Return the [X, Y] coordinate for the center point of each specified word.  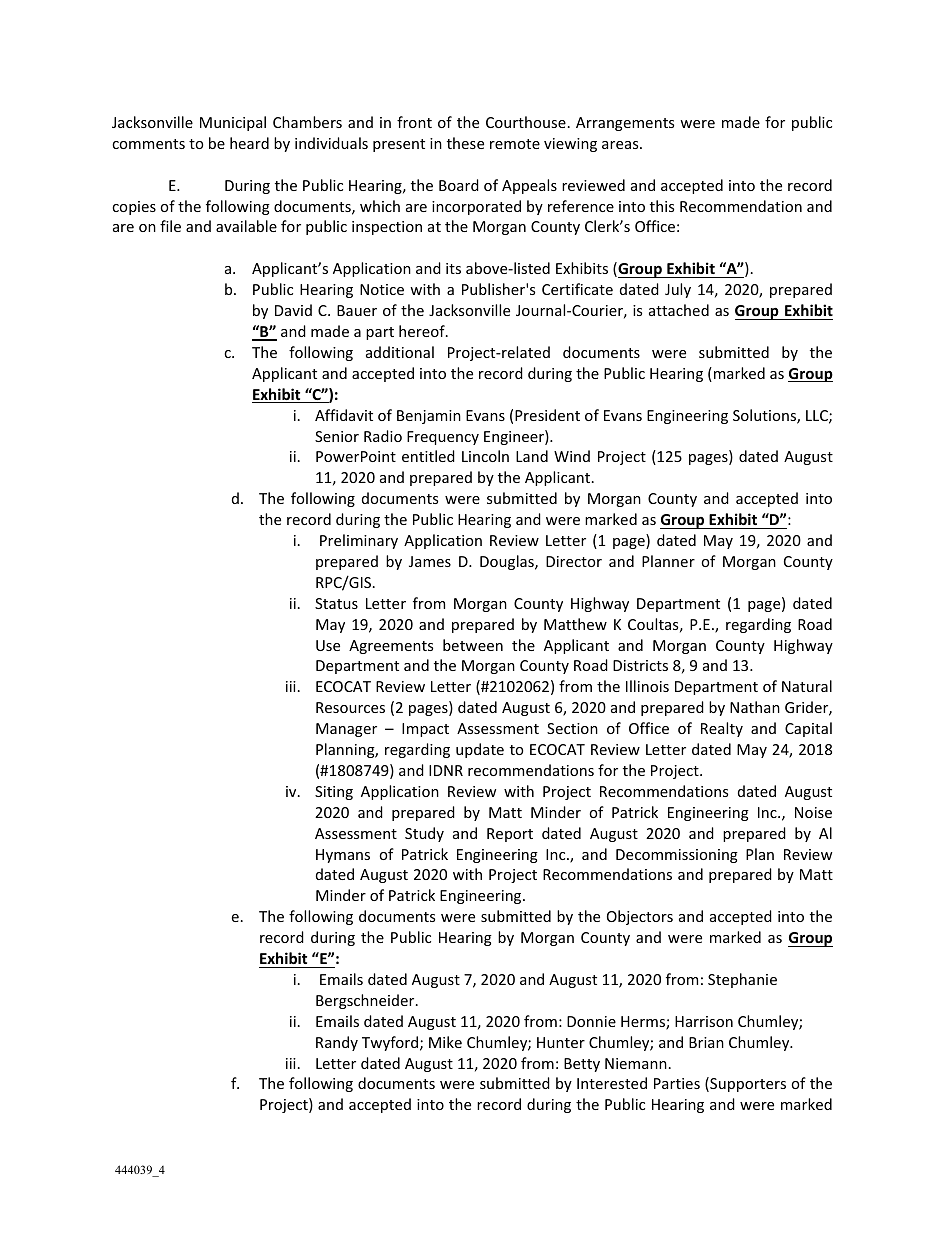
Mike [445, 1042]
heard [249, 143]
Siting [334, 793]
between [473, 645]
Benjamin [429, 417]
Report [510, 835]
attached [679, 310]
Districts [640, 665]
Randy [337, 1043]
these [465, 143]
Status [336, 603]
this [662, 206]
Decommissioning [677, 856]
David [293, 310]
